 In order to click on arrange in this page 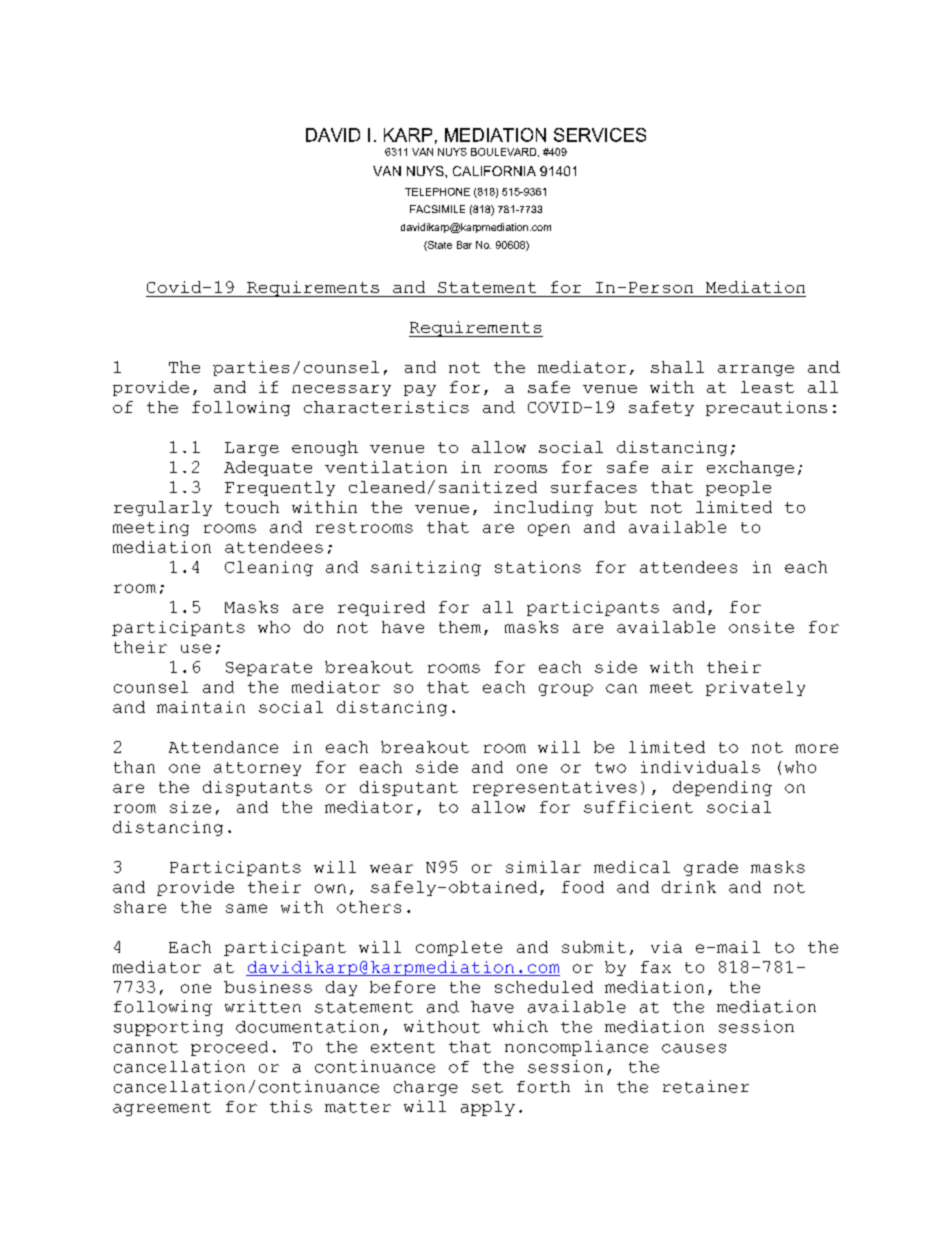, I will do `click(756, 370)`.
